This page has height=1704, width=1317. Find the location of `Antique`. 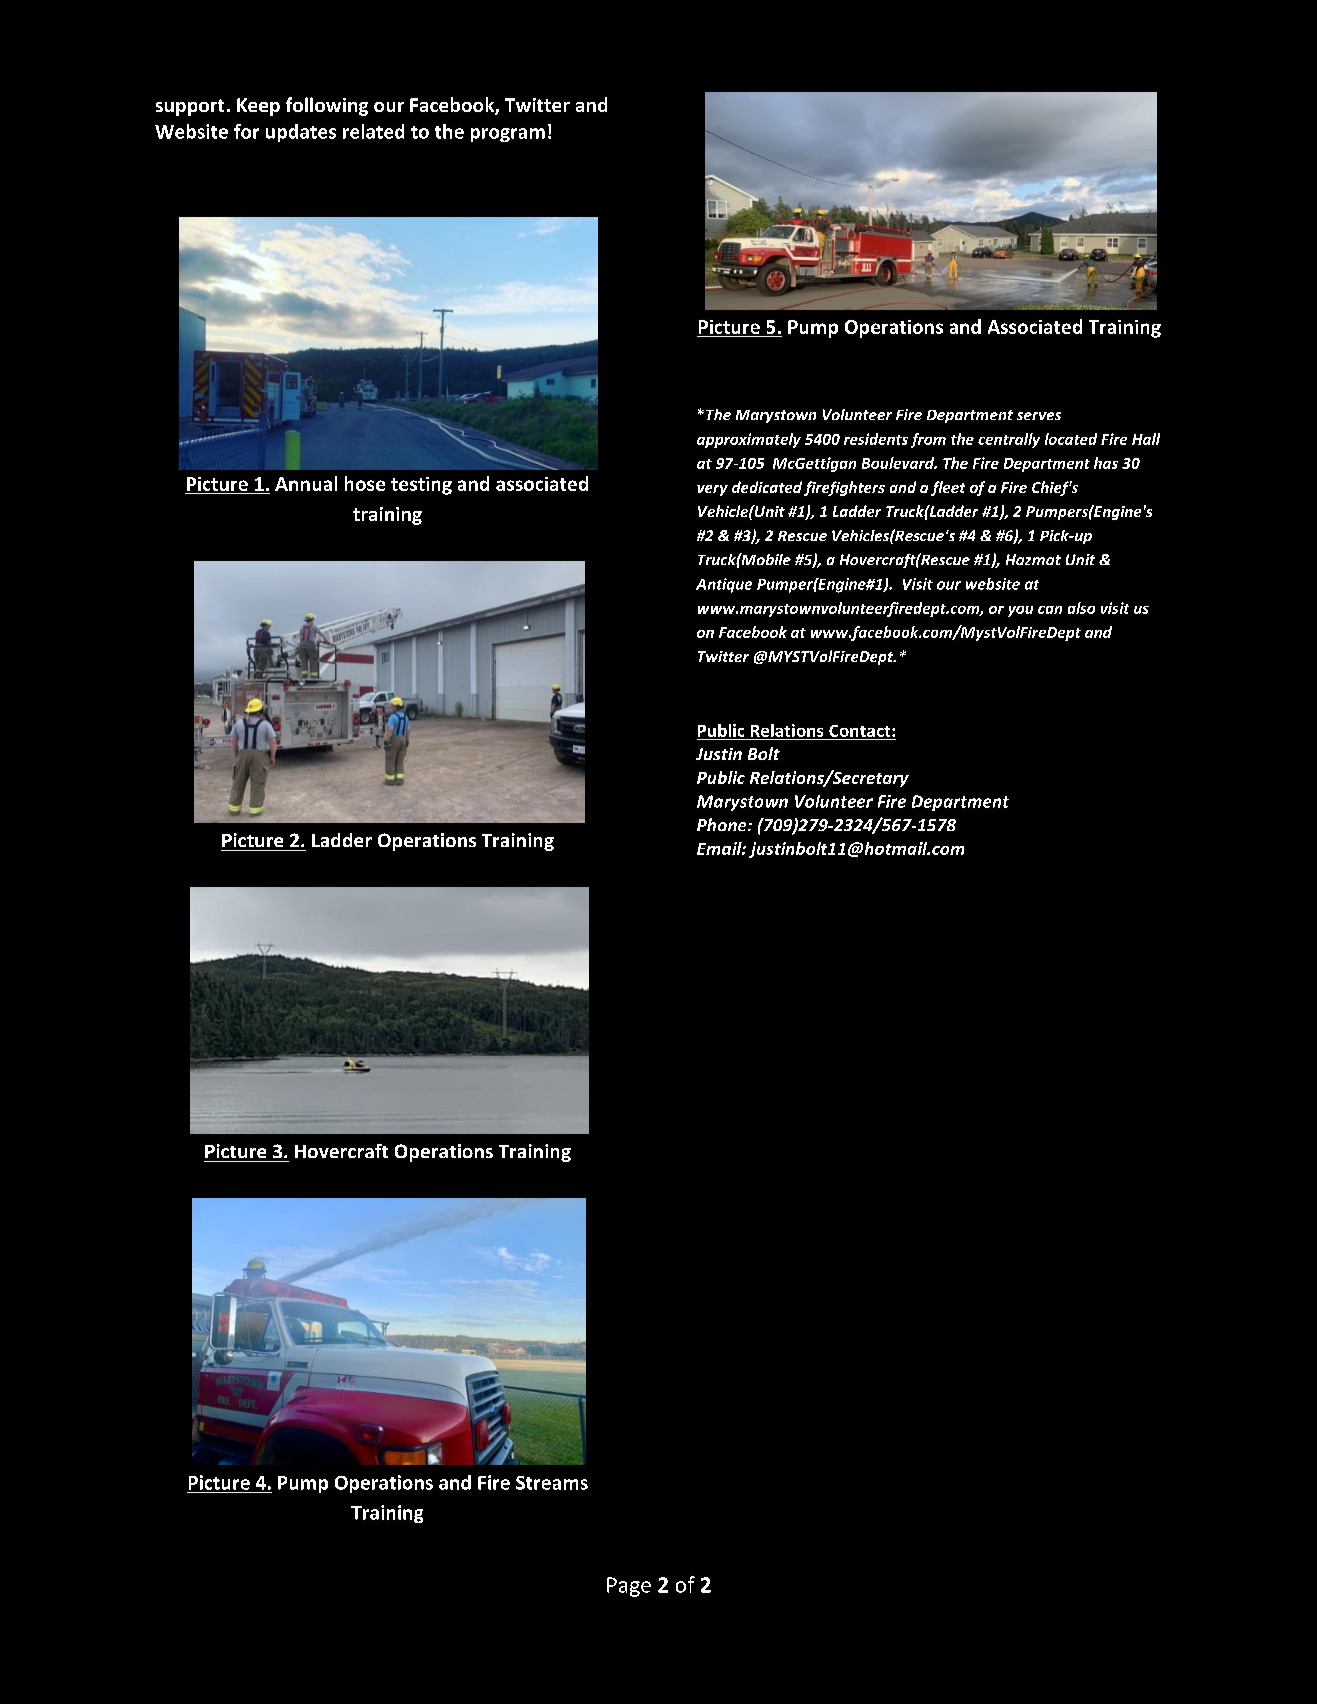

Antique is located at coordinates (724, 585).
